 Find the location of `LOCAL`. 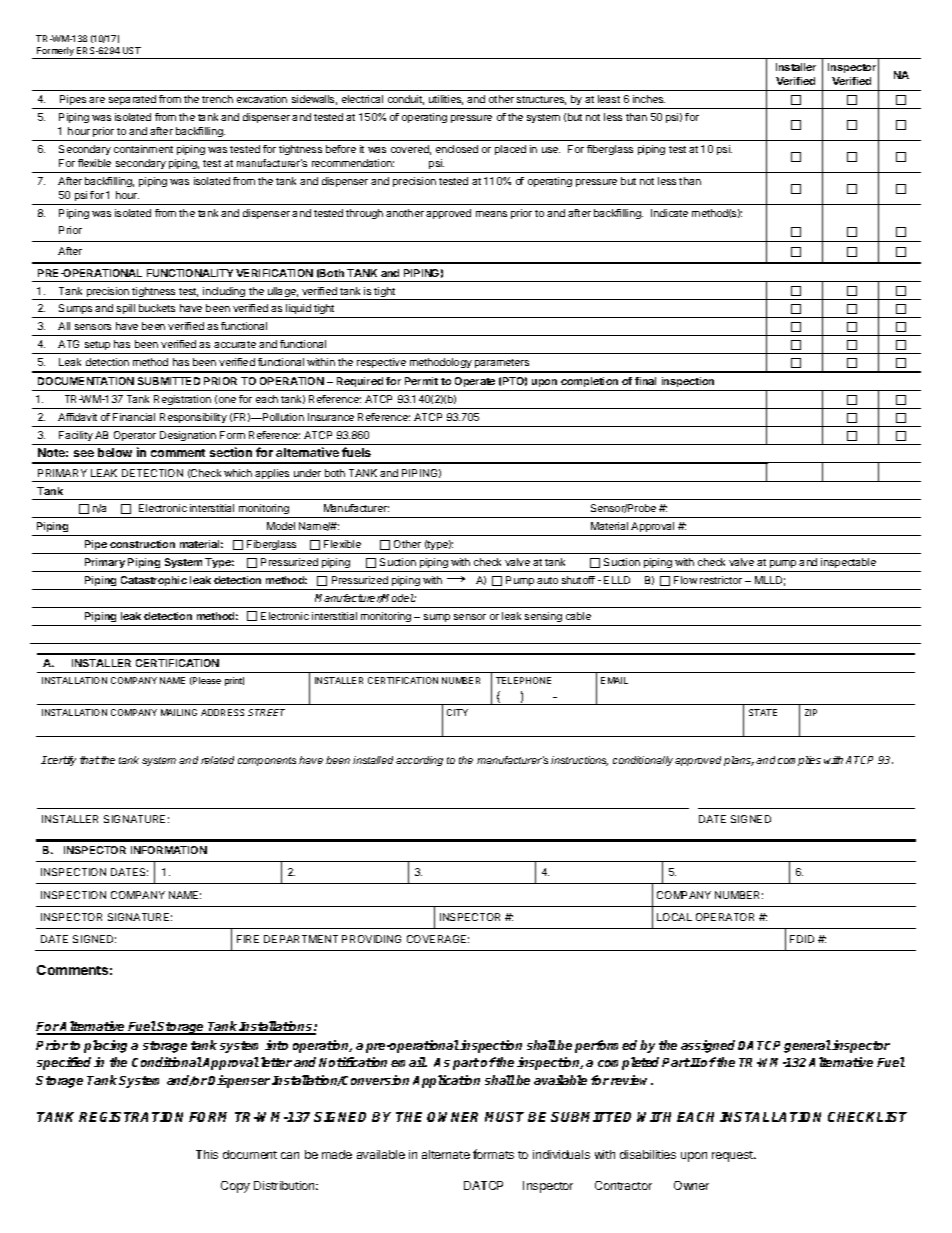

LOCAL is located at coordinates (674, 917).
